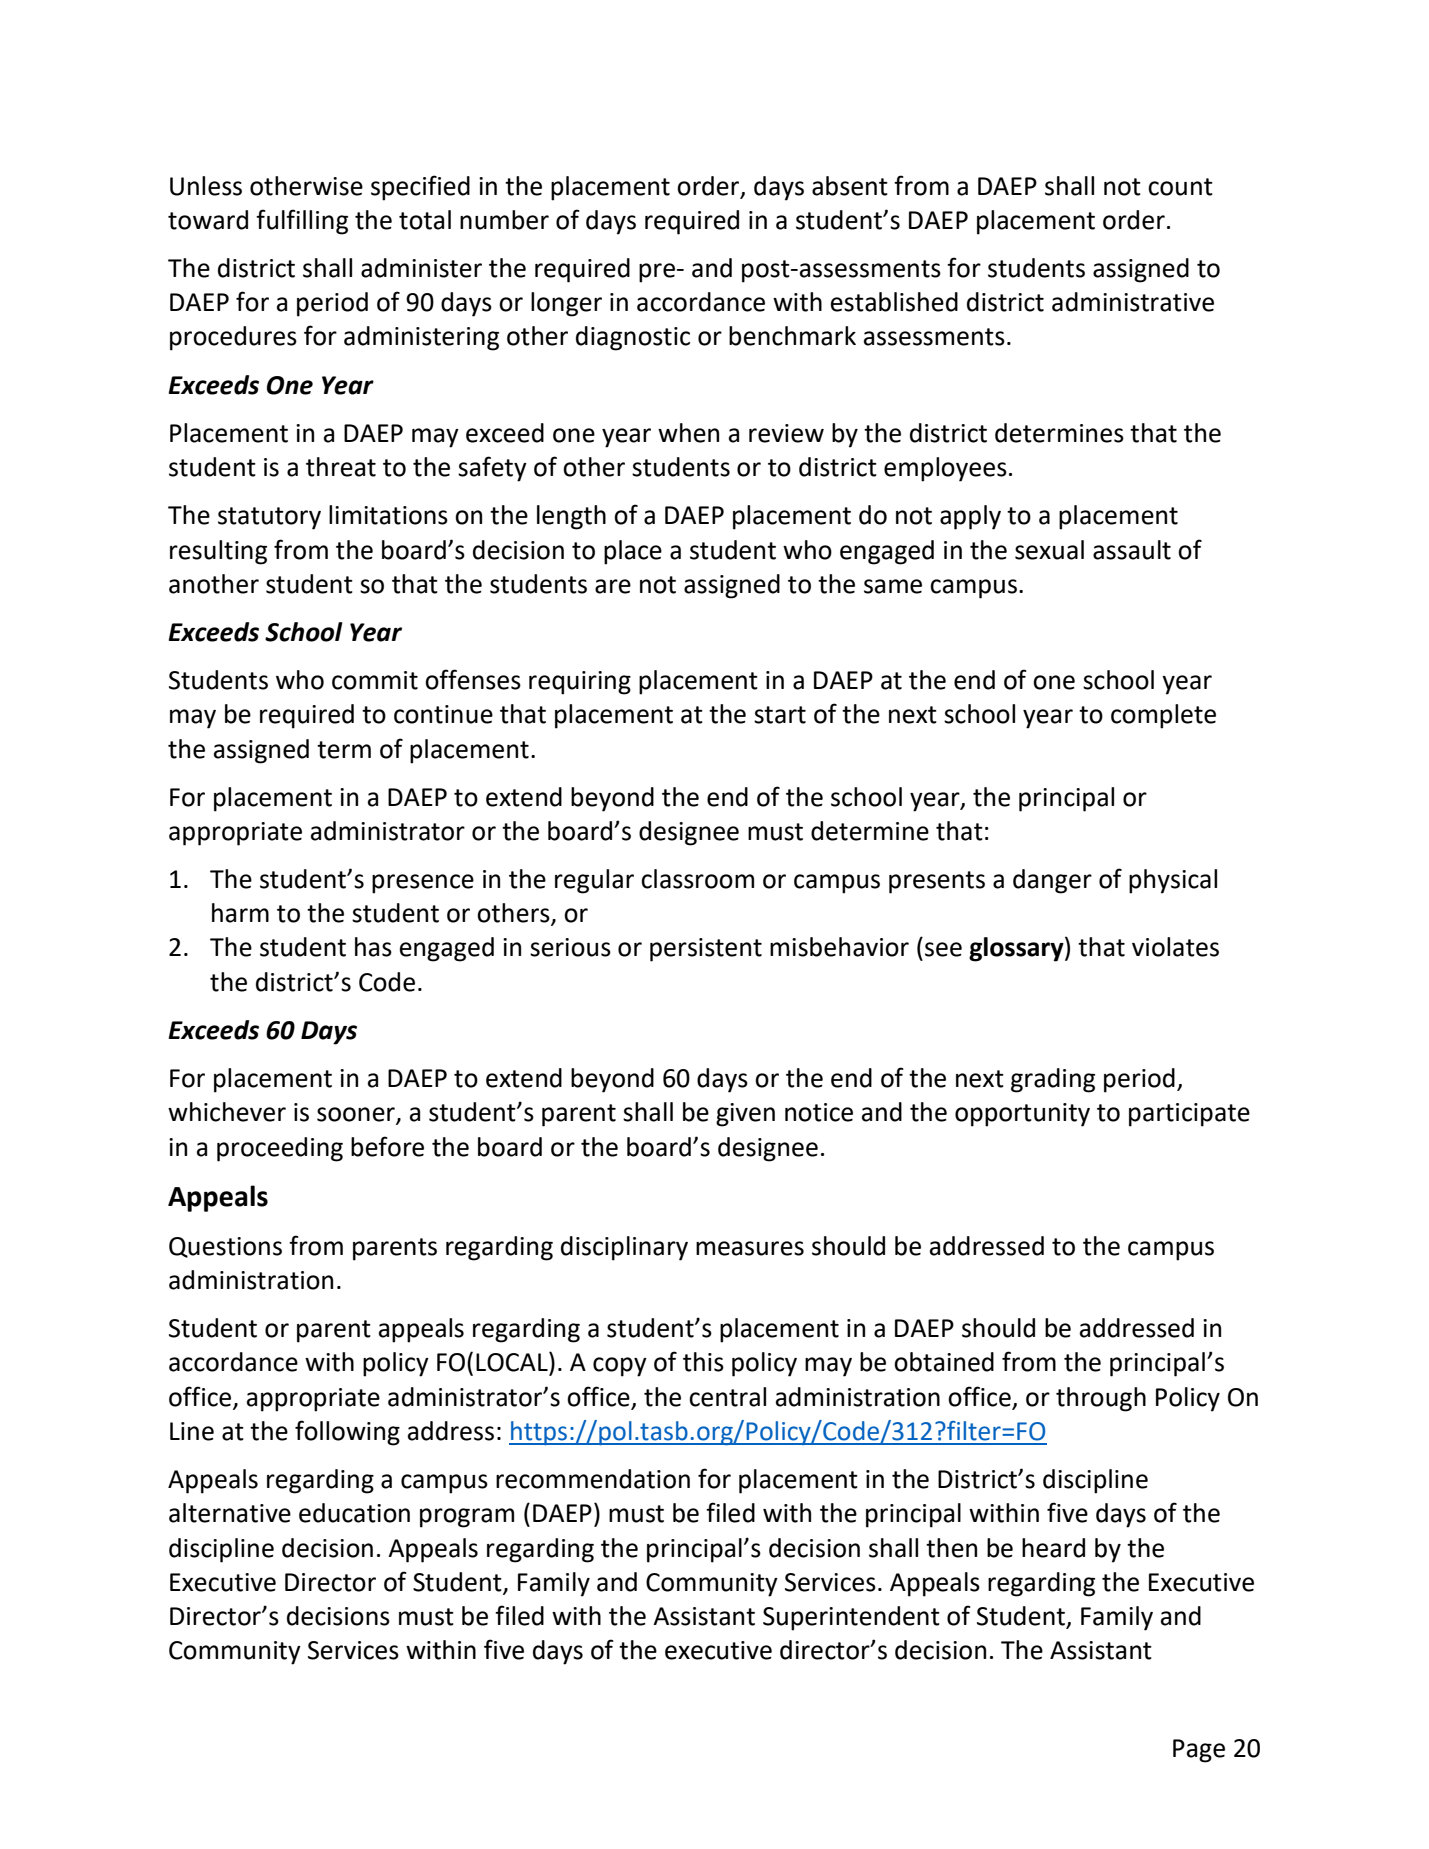 The height and width of the screenshot is (1849, 1429). I want to click on fulfilling, so click(302, 222).
